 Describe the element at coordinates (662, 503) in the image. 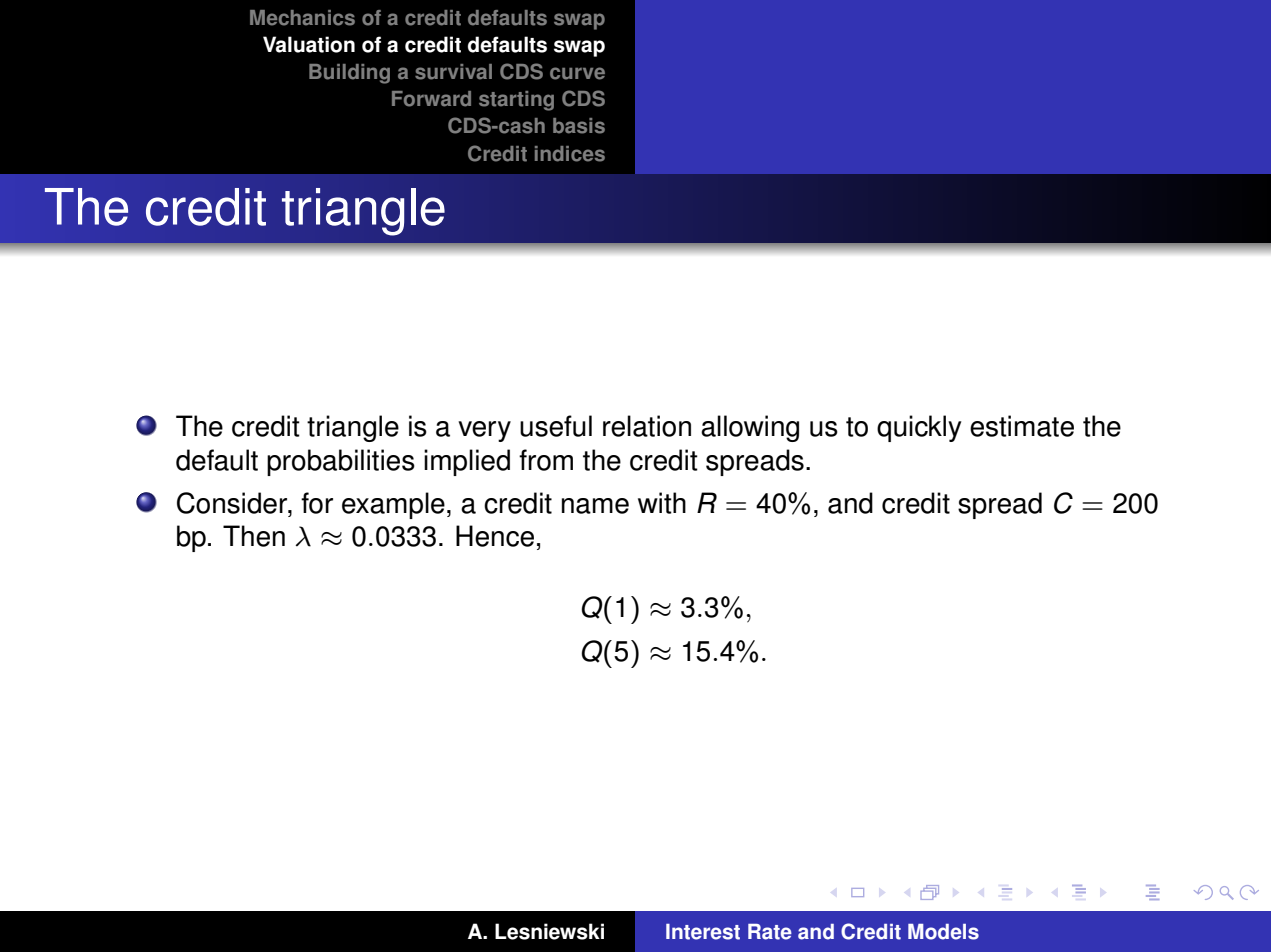

I see `with` at that location.
